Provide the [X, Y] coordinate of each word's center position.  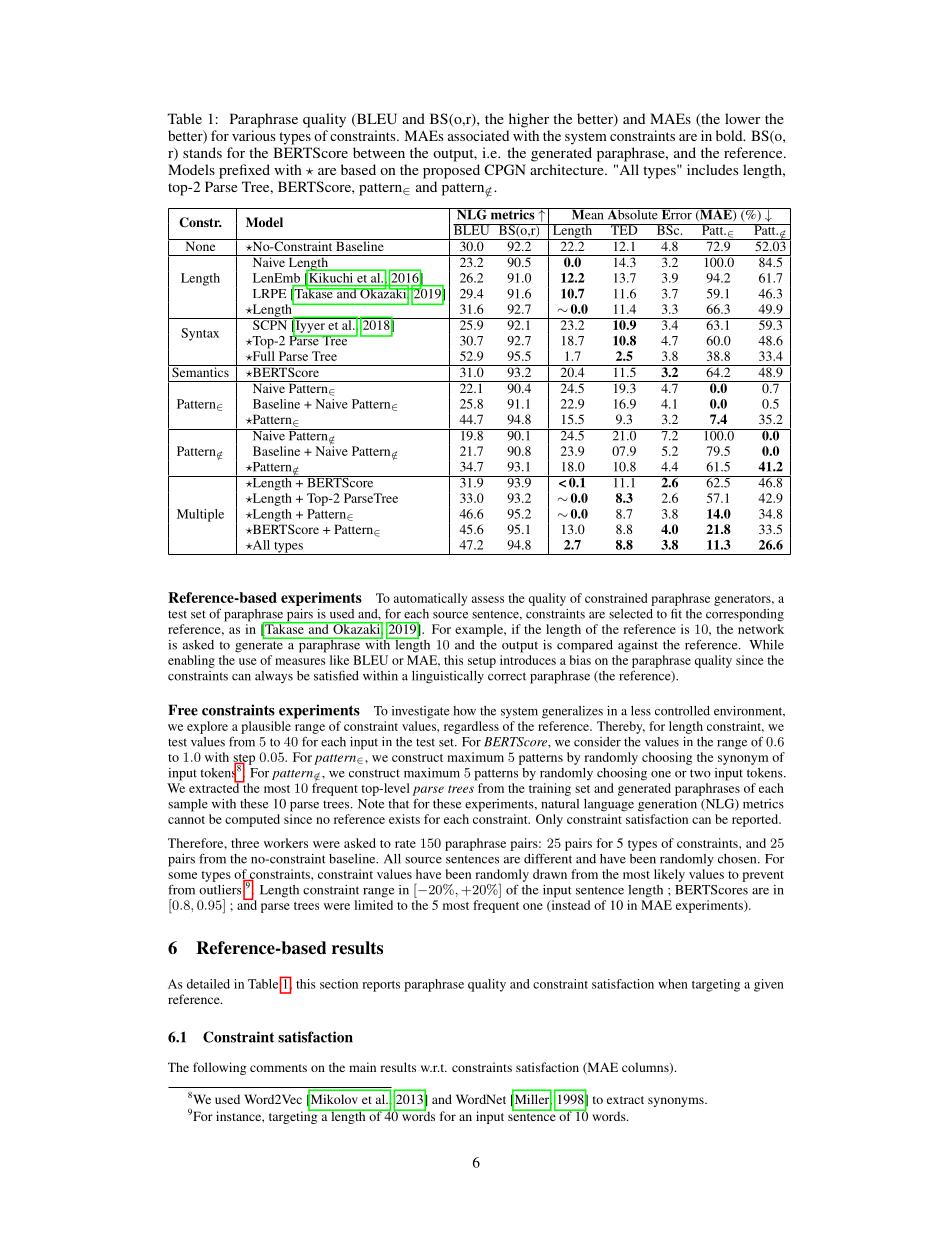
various [254, 135]
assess [488, 599]
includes [712, 169]
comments [278, 1068]
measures [300, 661]
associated [478, 135]
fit [676, 613]
